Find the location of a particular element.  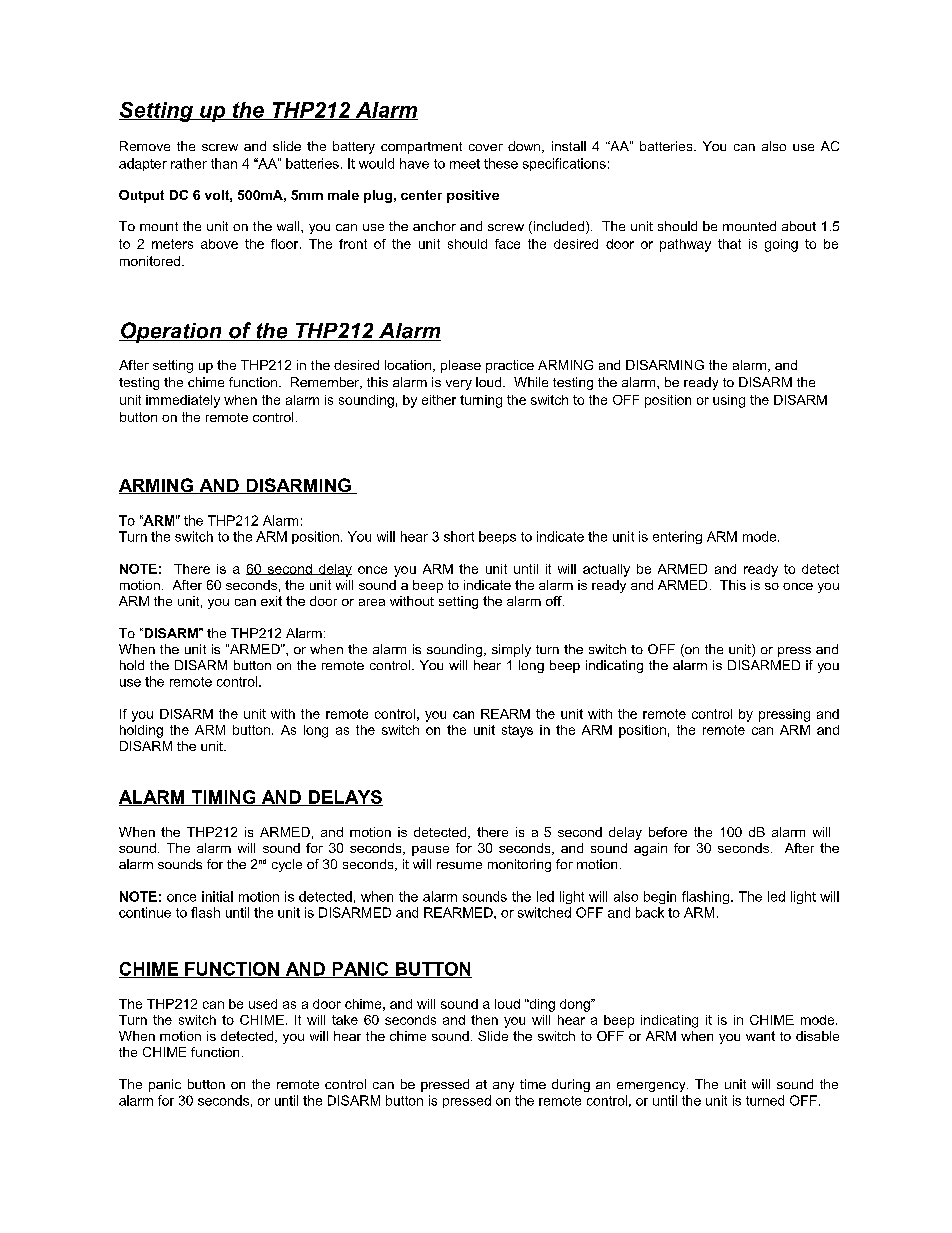

about is located at coordinates (799, 226).
